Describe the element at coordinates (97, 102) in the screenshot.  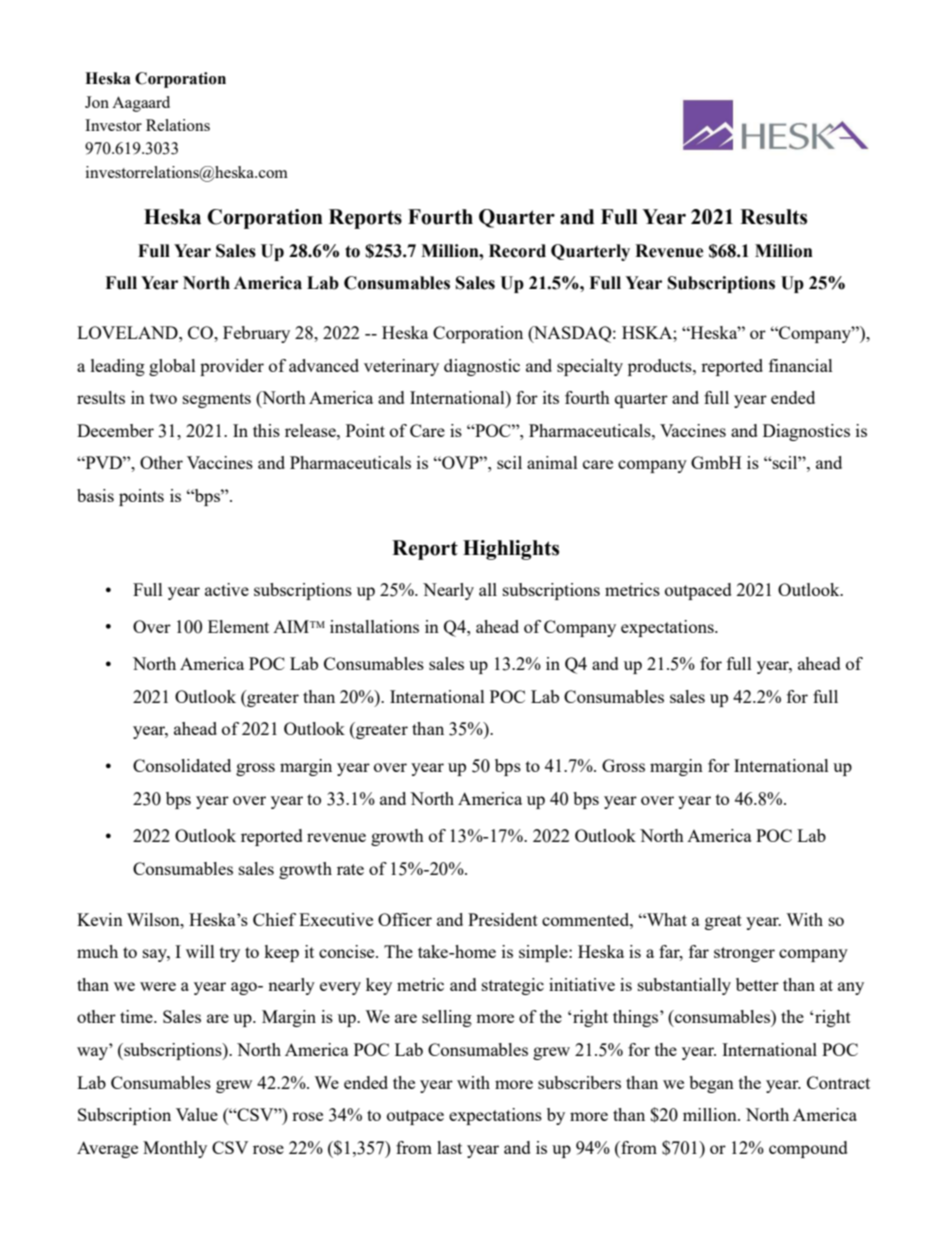
I see `Jon` at that location.
